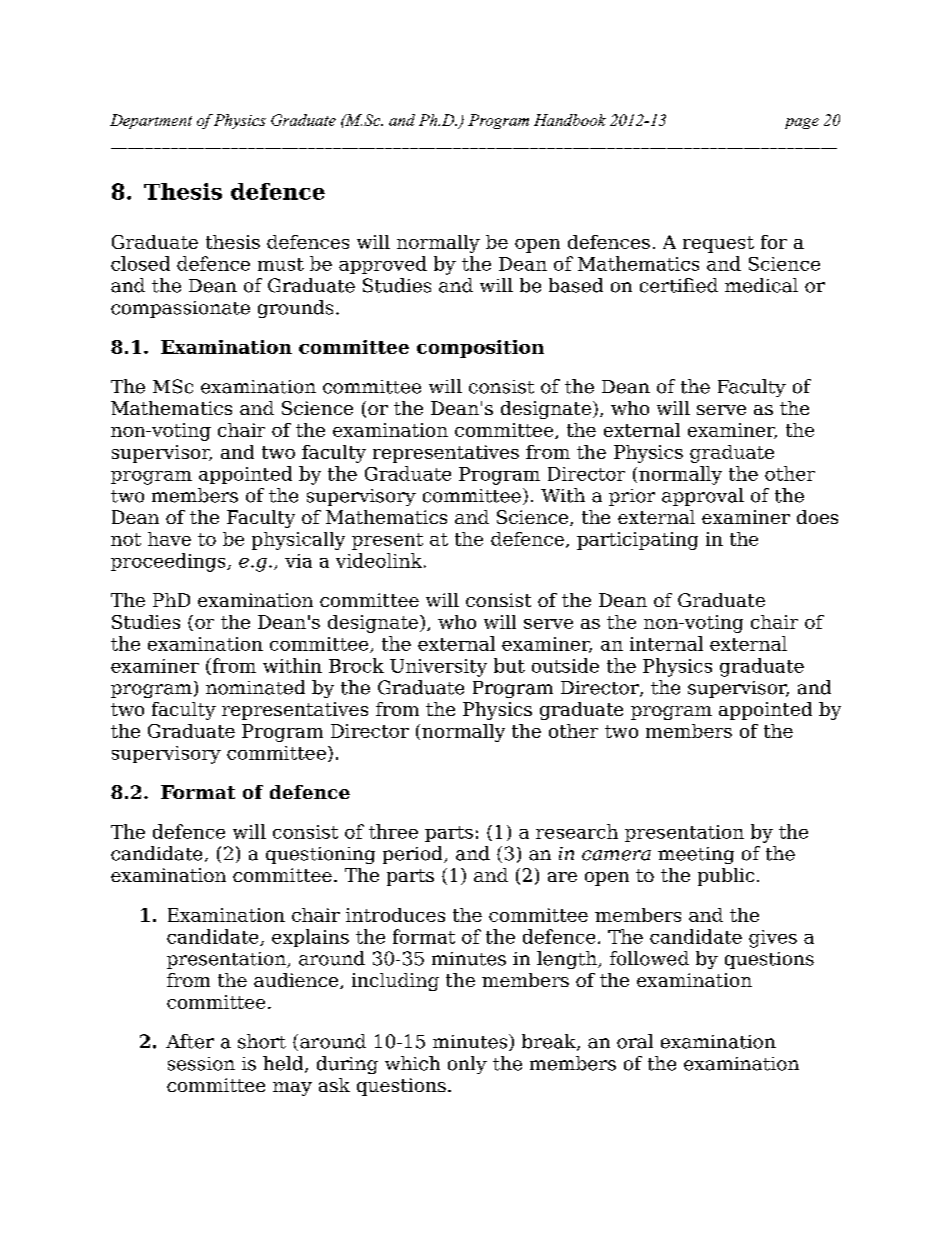  Describe the element at coordinates (151, 121) in the document. I see `Department` at that location.
